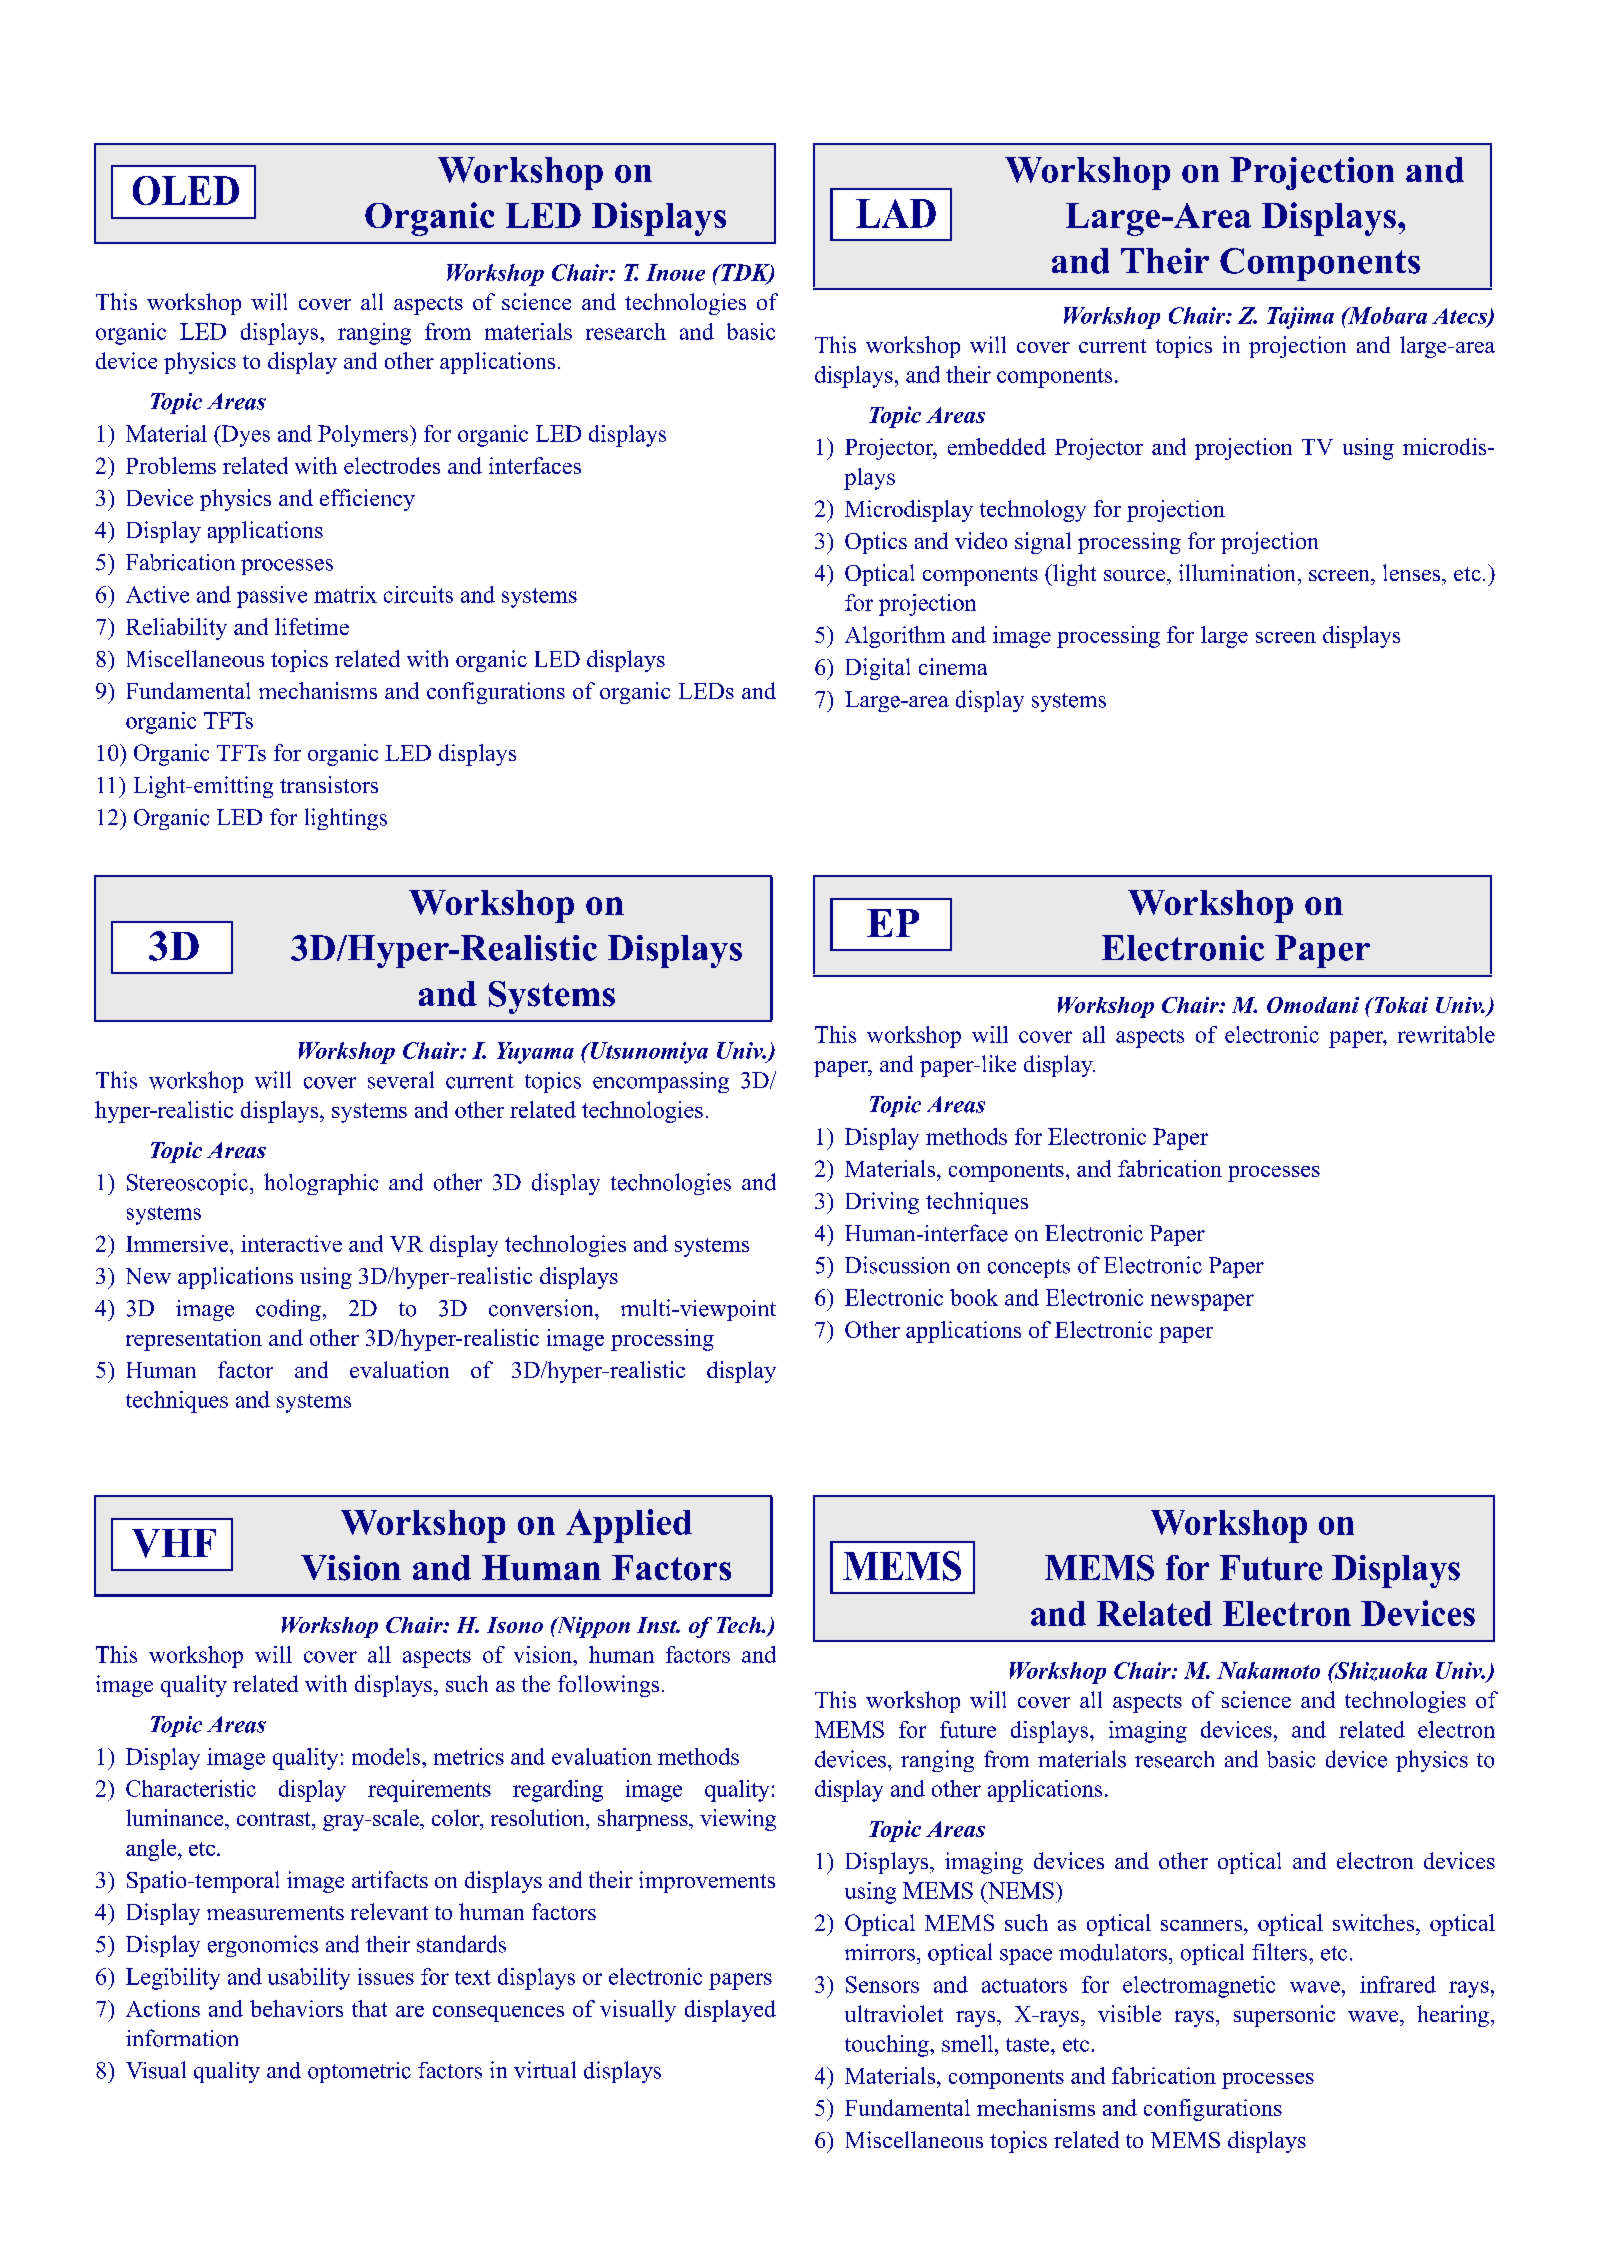 The image size is (1598, 2259). Describe the element at coordinates (1268, 1670) in the document. I see `Nakamoto` at that location.
